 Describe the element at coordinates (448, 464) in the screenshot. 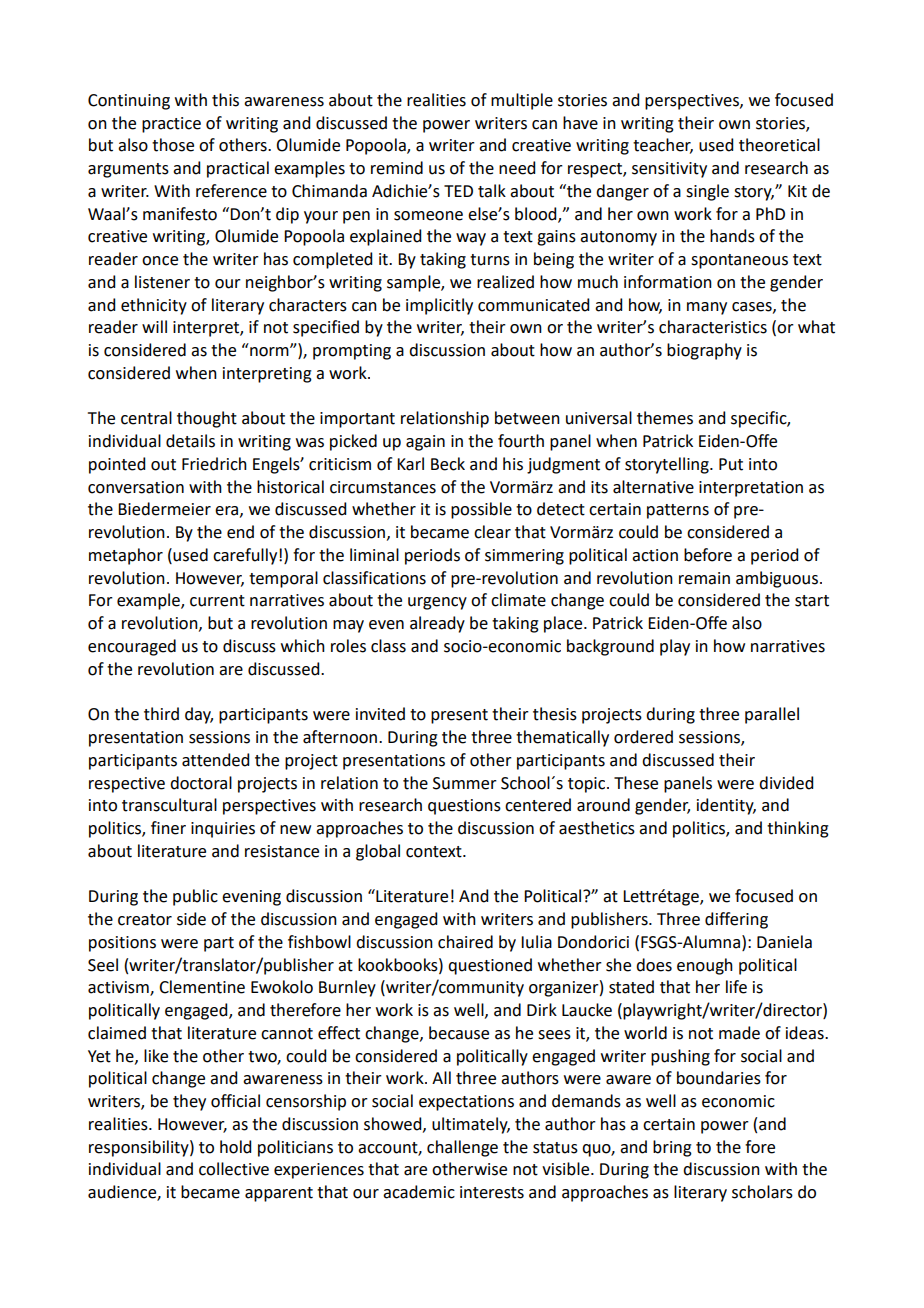

I see `Beck` at that location.
